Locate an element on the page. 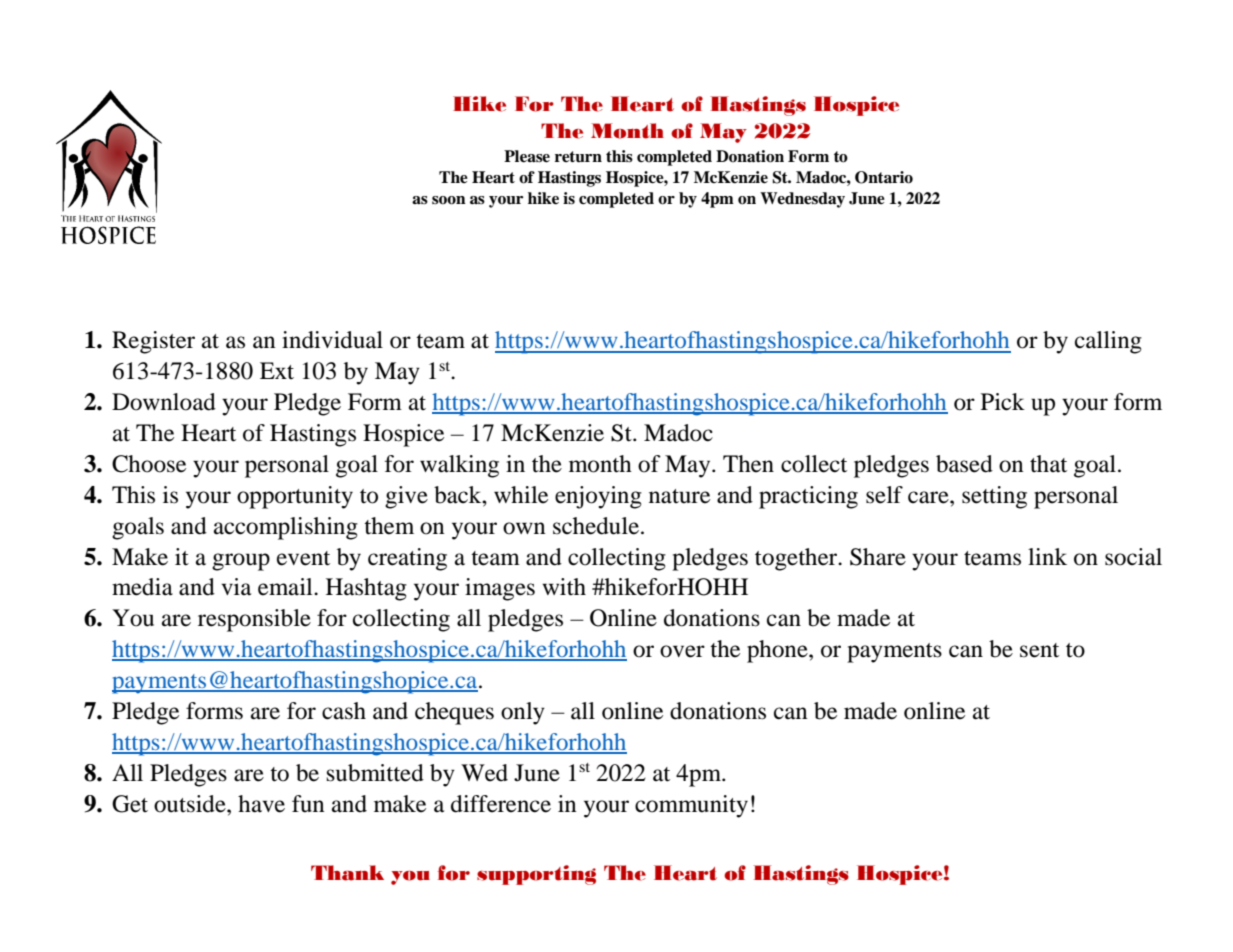 The width and height of the image is (1233, 952). Then is located at coordinates (748, 464).
